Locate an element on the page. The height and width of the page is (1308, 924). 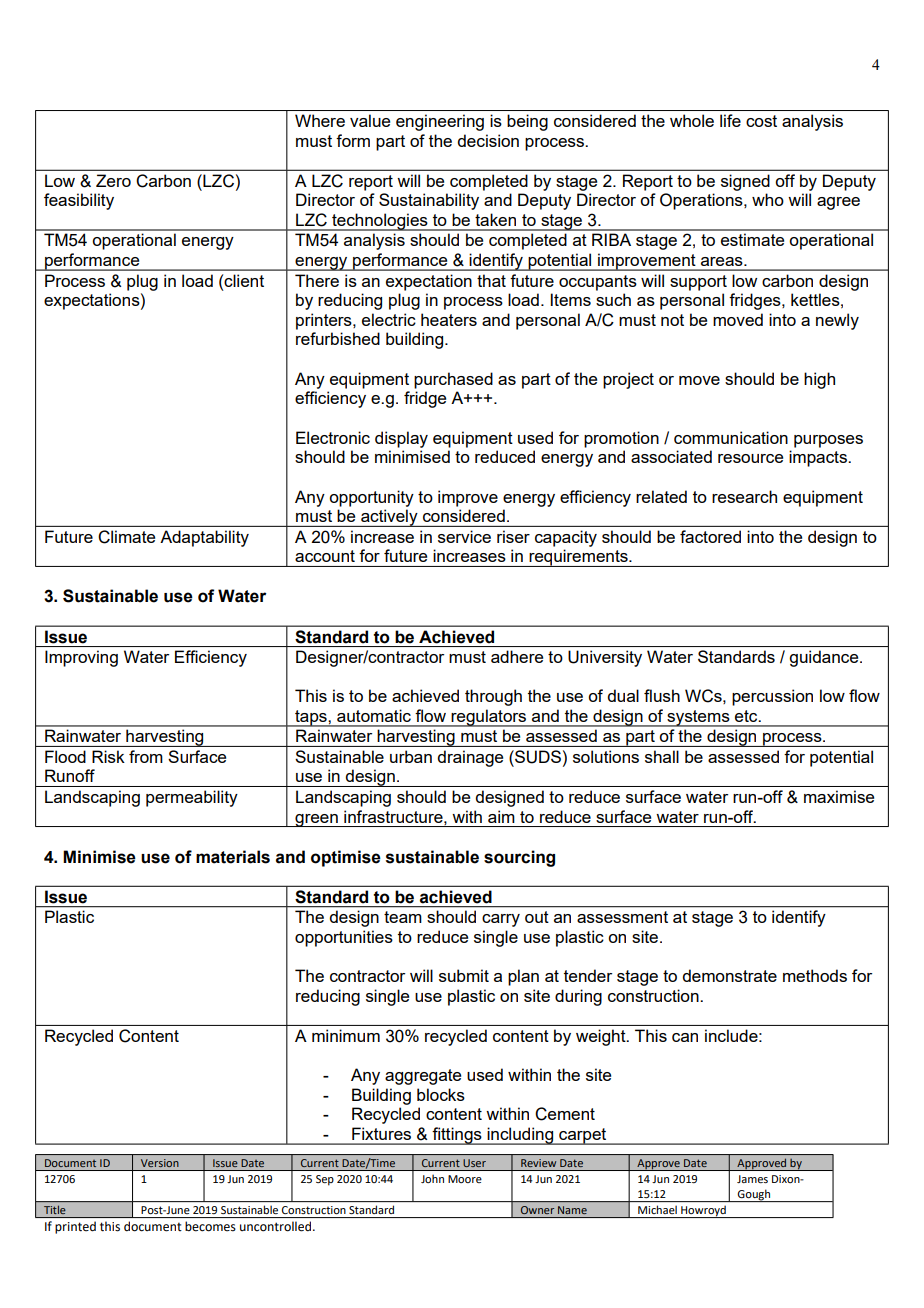
drainage is located at coordinates (470, 758).
